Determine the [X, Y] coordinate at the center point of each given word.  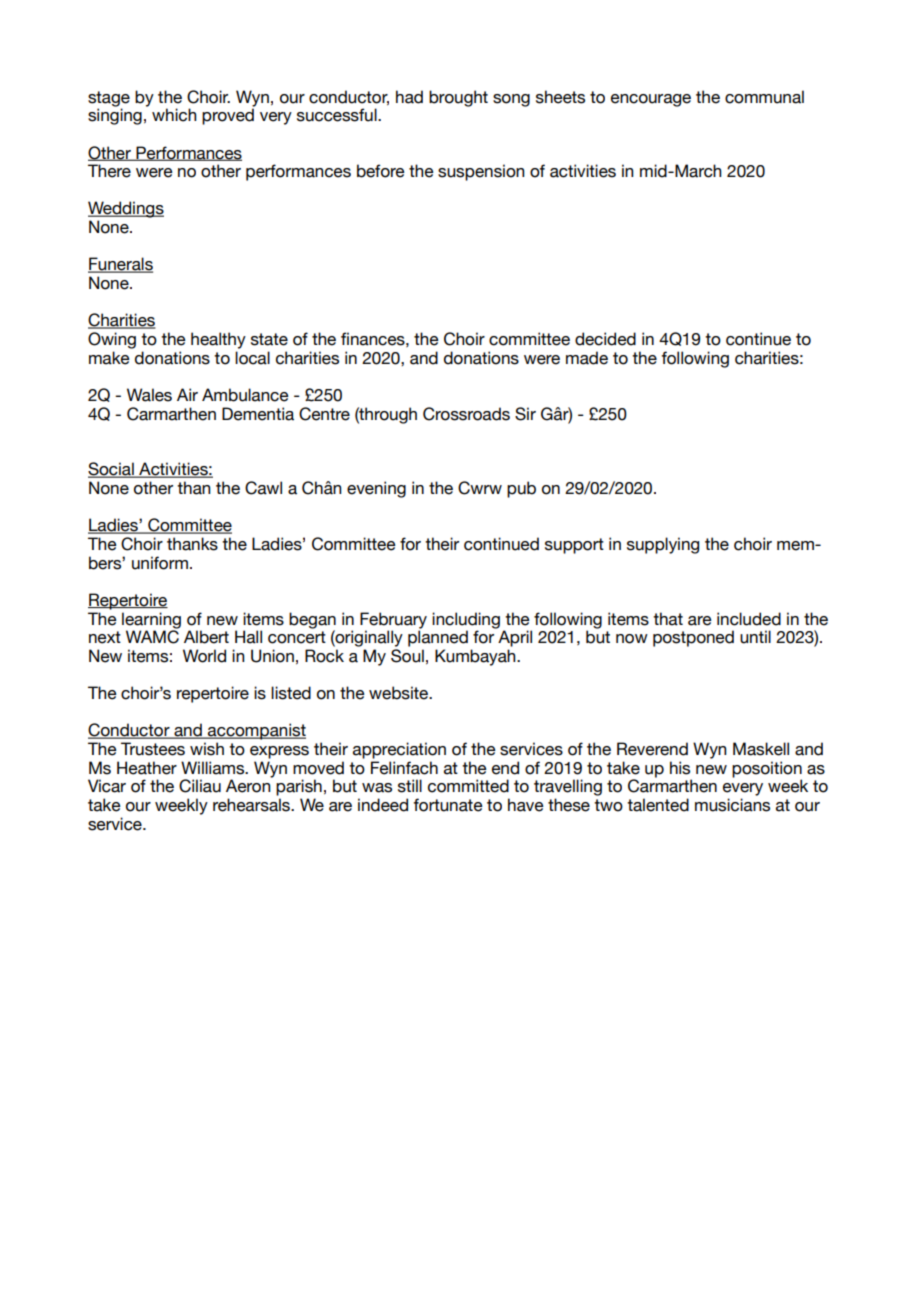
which [174, 115]
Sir [525, 414]
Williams [214, 768]
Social [112, 470]
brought [458, 98]
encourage [651, 100]
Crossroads [466, 414]
